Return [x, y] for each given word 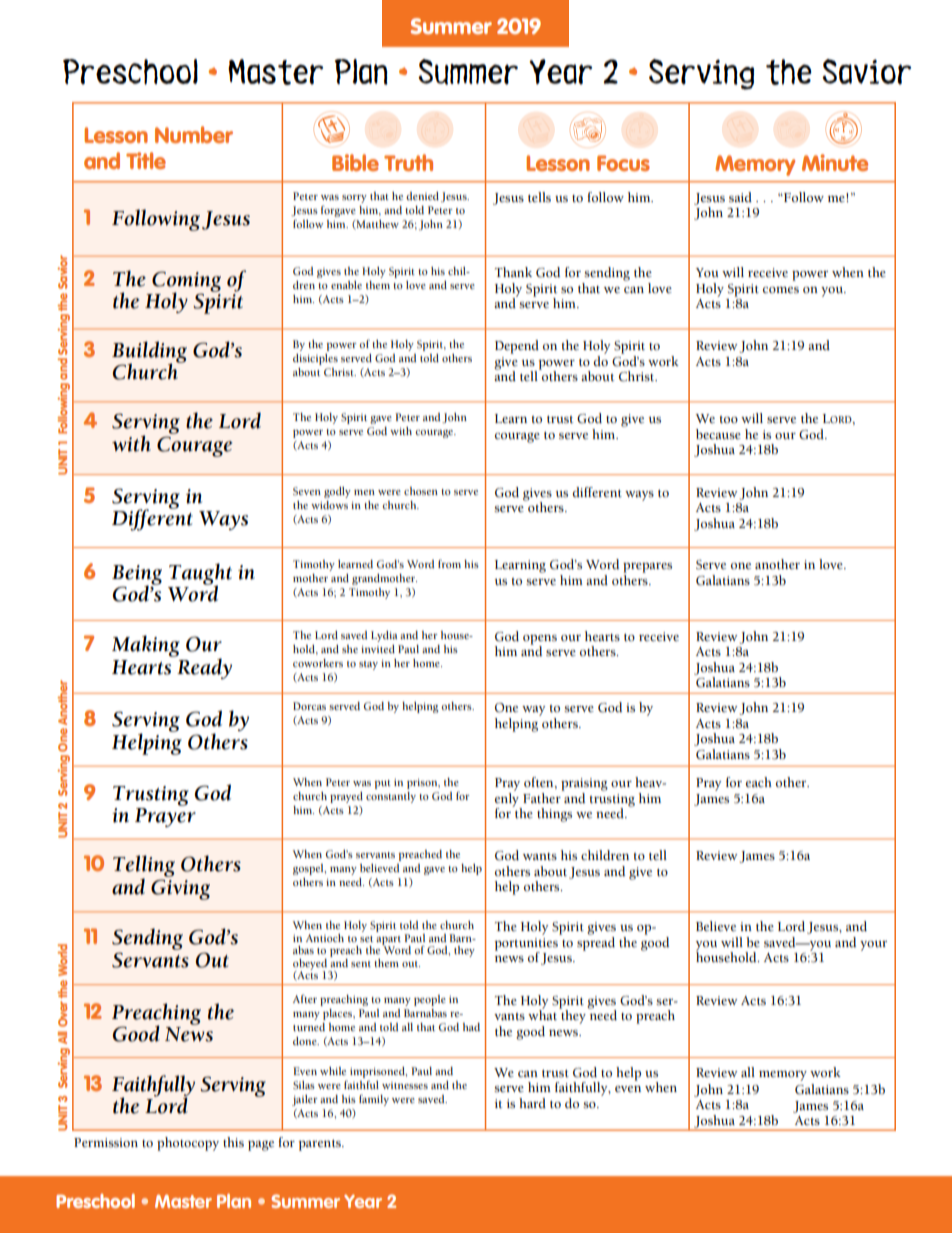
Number [194, 134]
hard [532, 1103]
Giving [180, 889]
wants [540, 857]
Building [149, 353]
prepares [647, 568]
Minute [835, 162]
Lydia [384, 636]
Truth [408, 162]
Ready [203, 667]
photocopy [188, 1144]
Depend [517, 347]
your [873, 946]
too [729, 419]
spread [596, 942]
